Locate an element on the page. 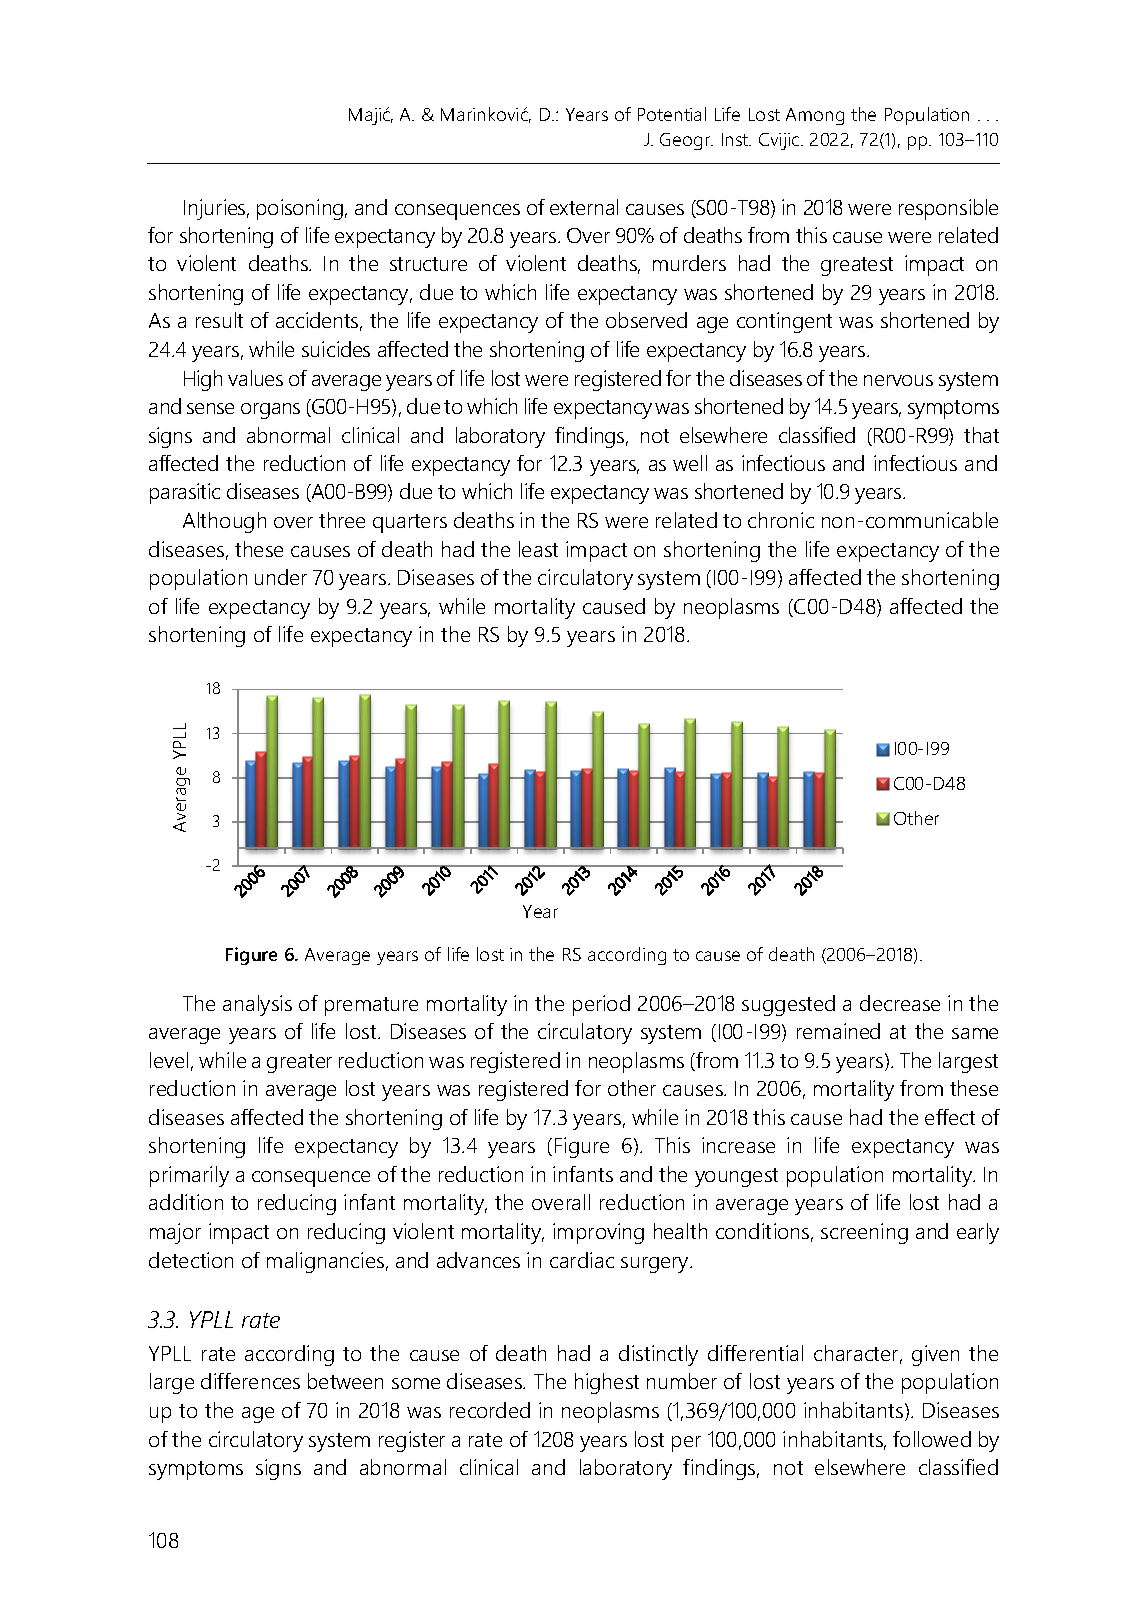  under is located at coordinates (281, 577).
